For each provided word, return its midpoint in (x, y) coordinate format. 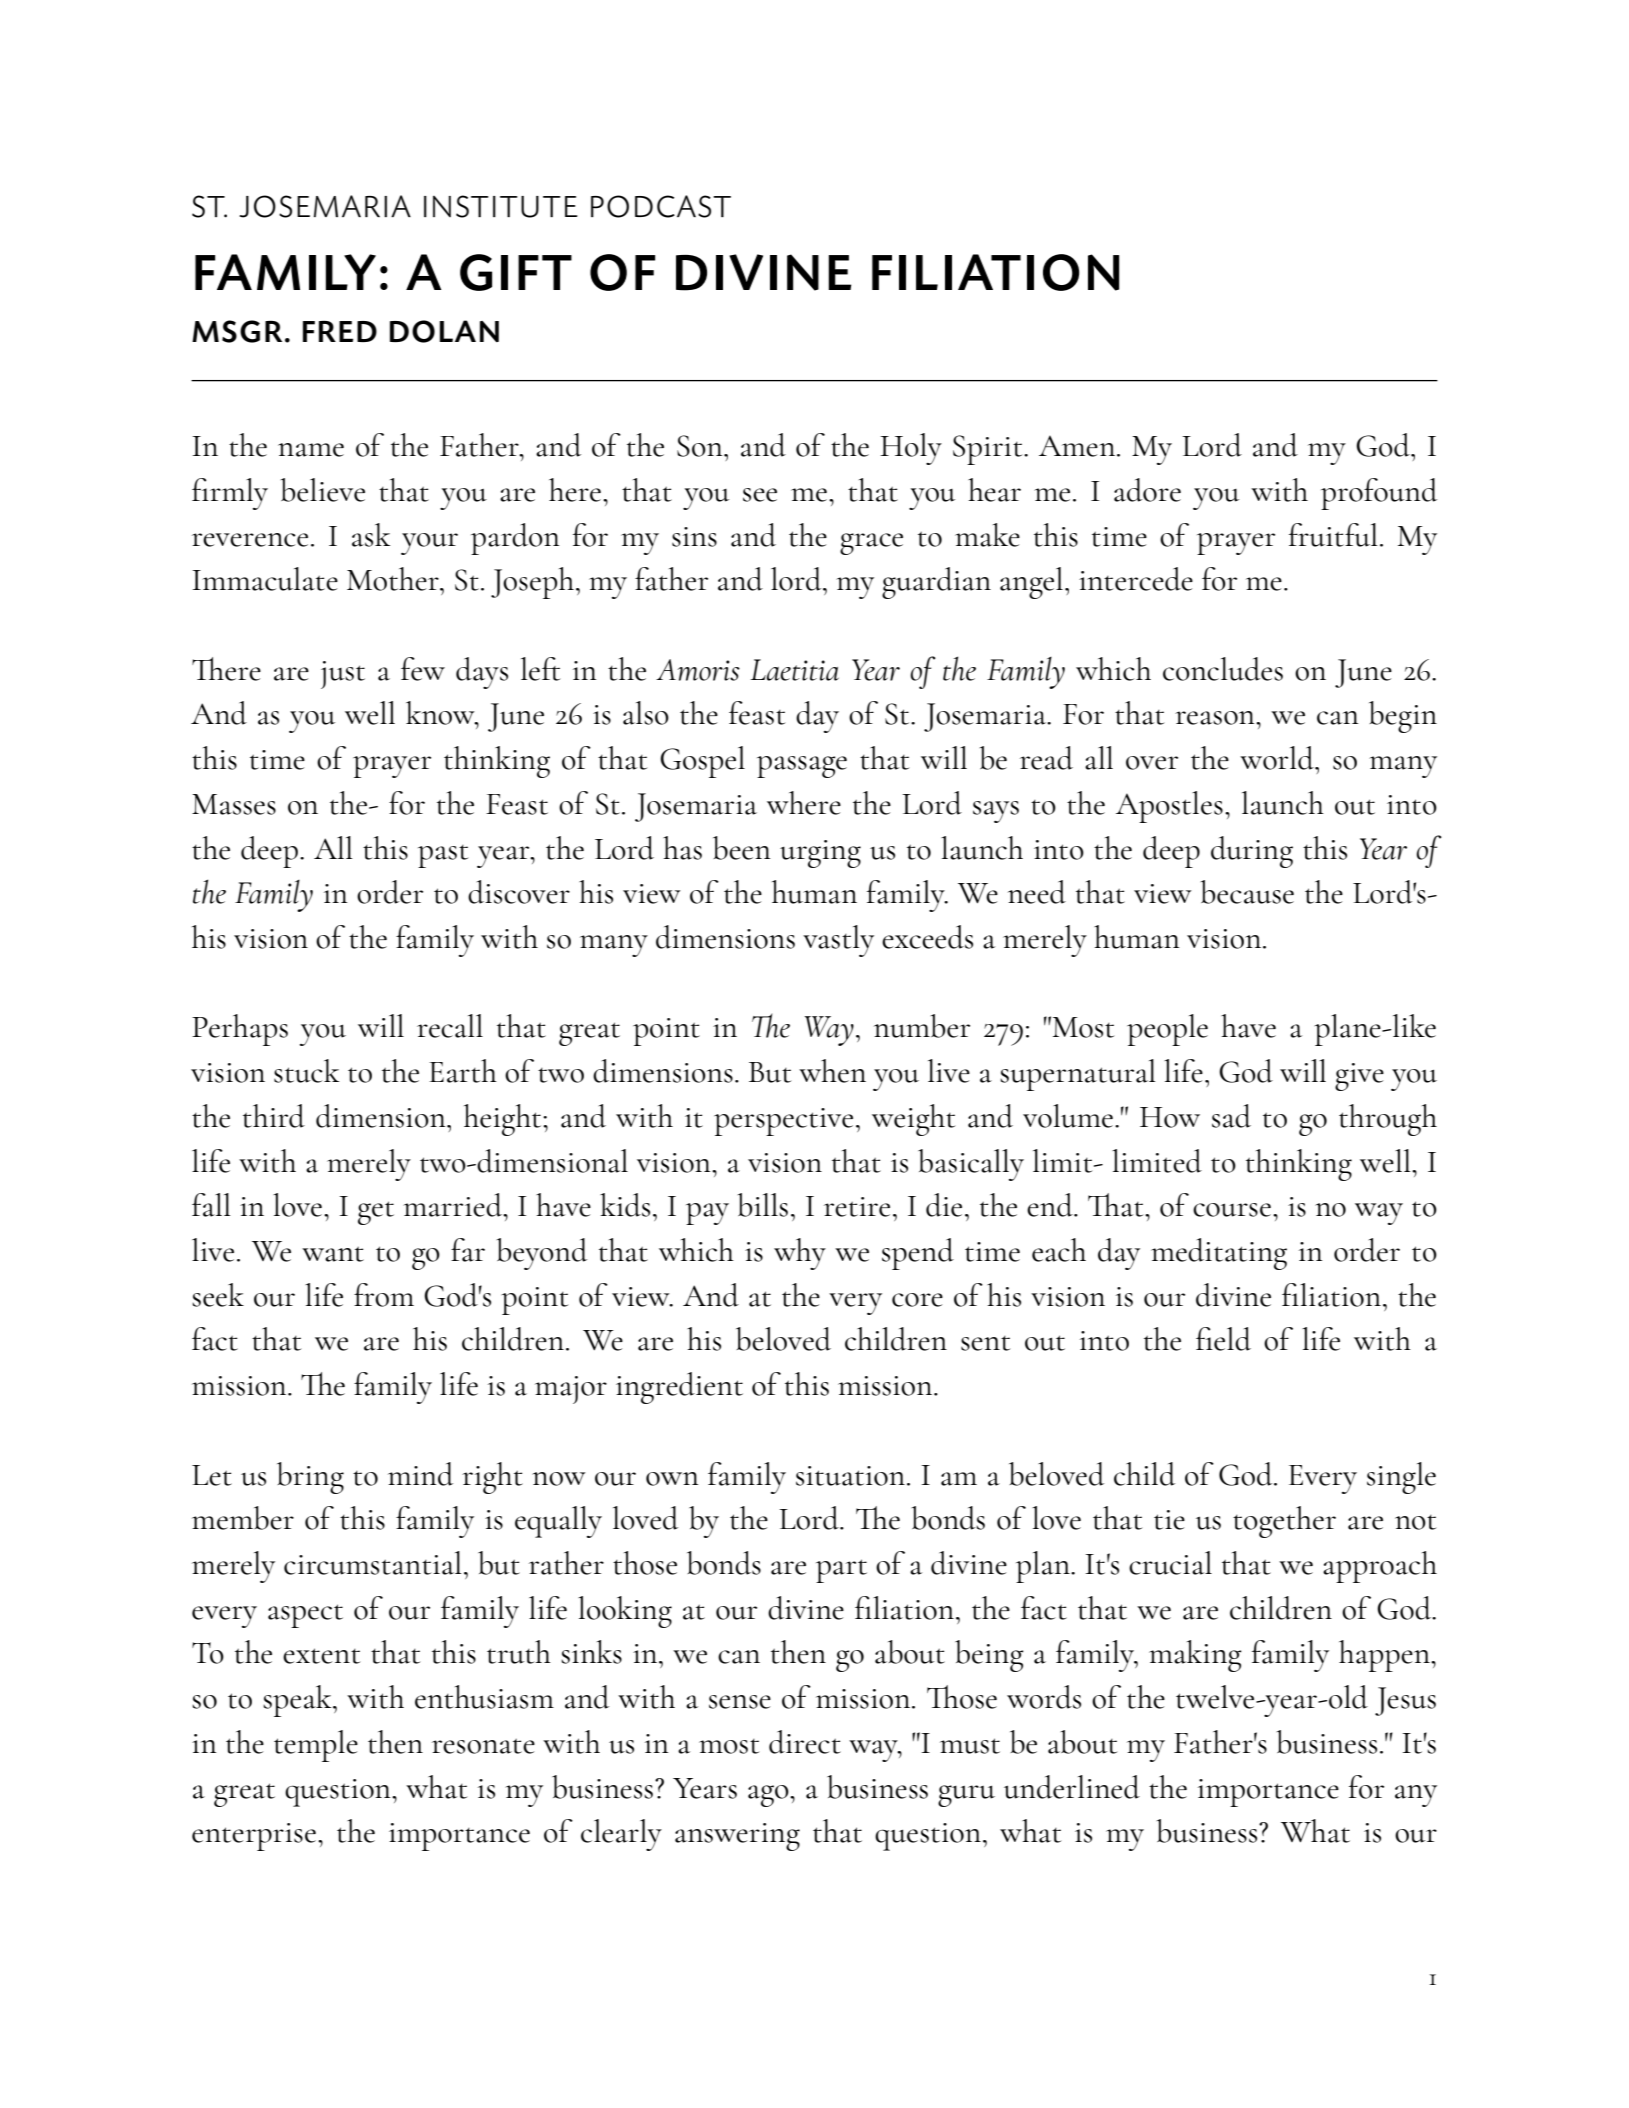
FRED (340, 331)
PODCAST (661, 206)
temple (316, 1746)
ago (769, 1796)
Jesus (1405, 1701)
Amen (1077, 446)
